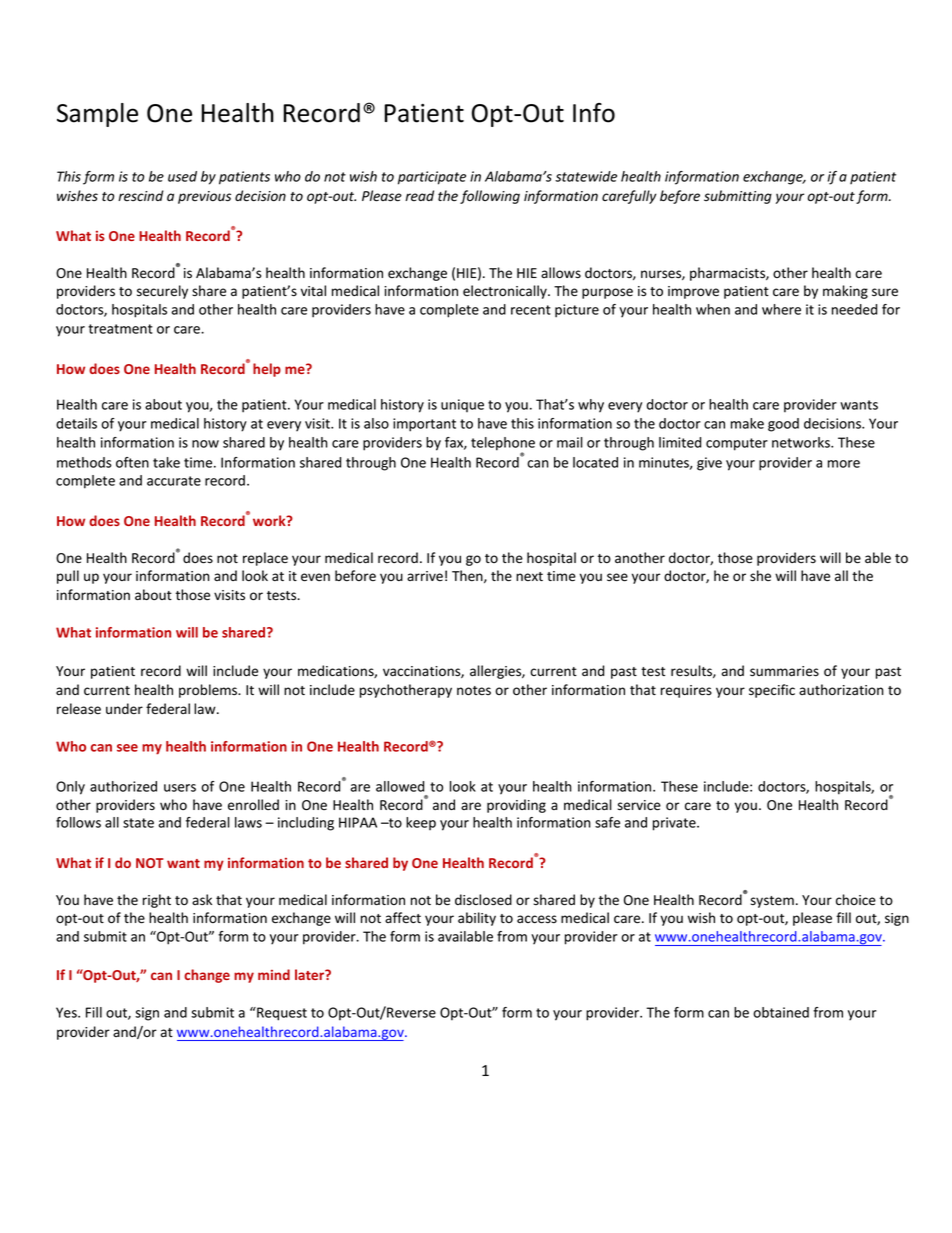  I want to click on ability, so click(477, 919).
